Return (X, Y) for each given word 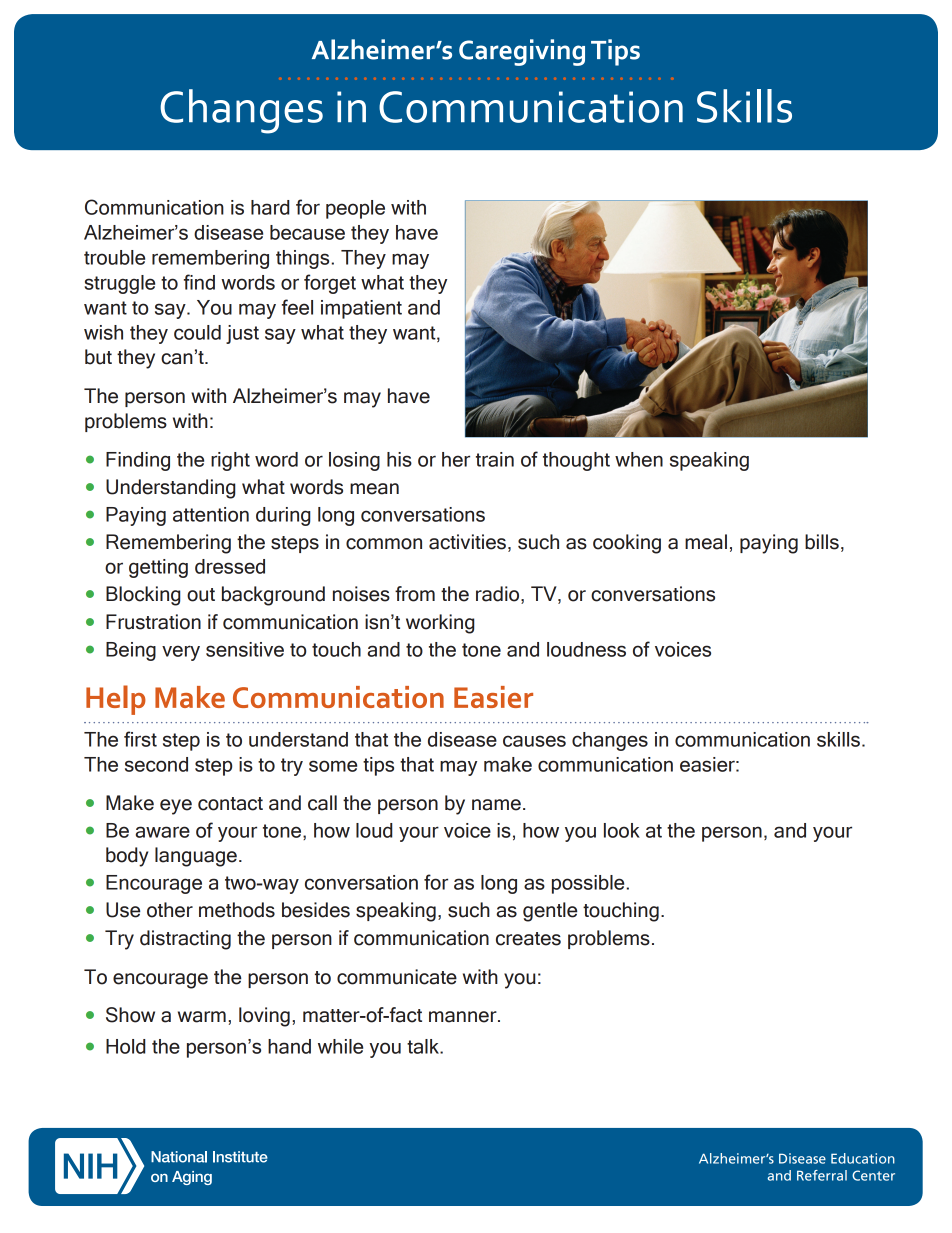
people (355, 209)
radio (499, 595)
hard (270, 207)
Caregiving (522, 52)
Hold (125, 1046)
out (201, 595)
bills (822, 542)
